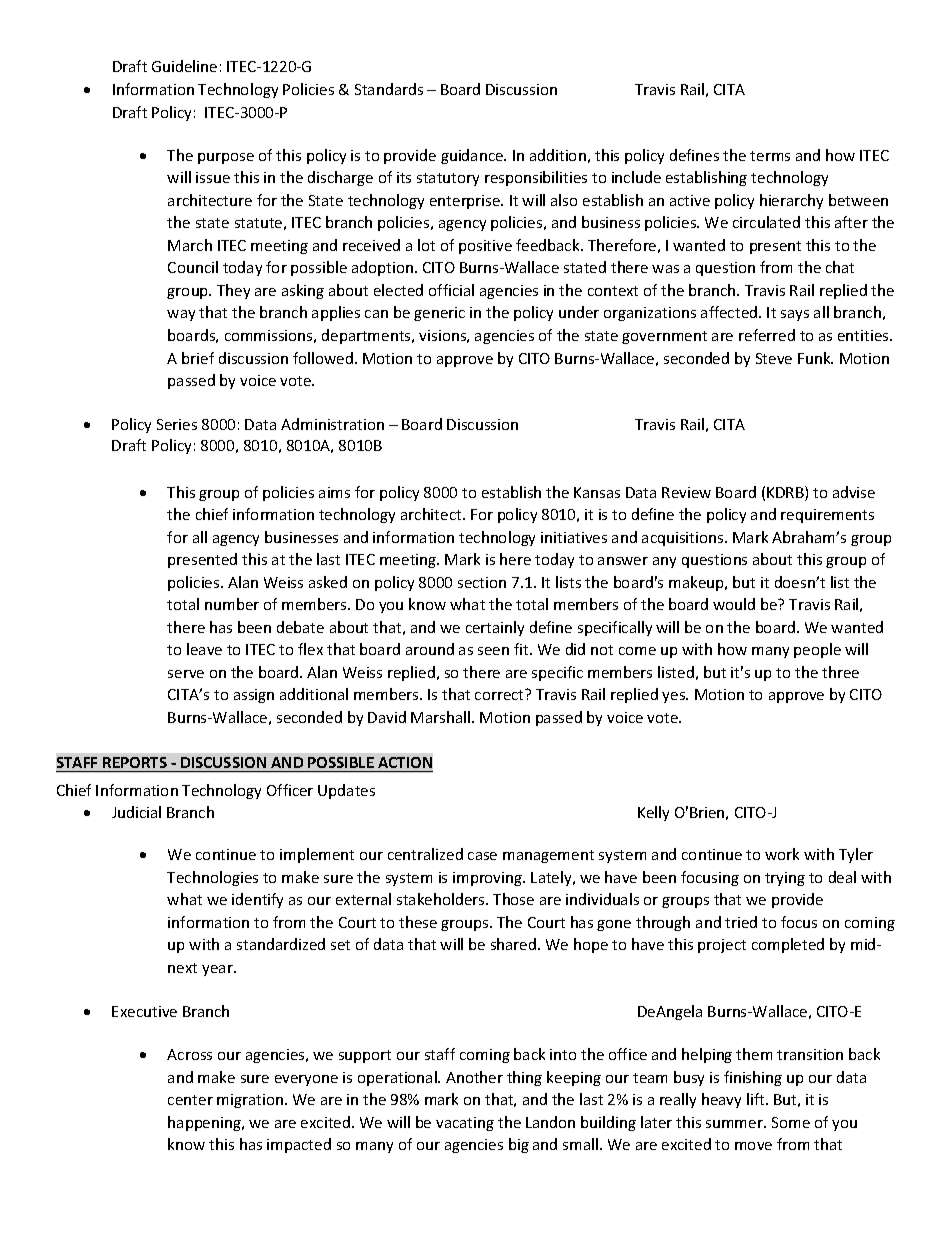 This image has height=1233, width=952. What do you see at coordinates (473, 156) in the image?
I see `guidance` at bounding box center [473, 156].
